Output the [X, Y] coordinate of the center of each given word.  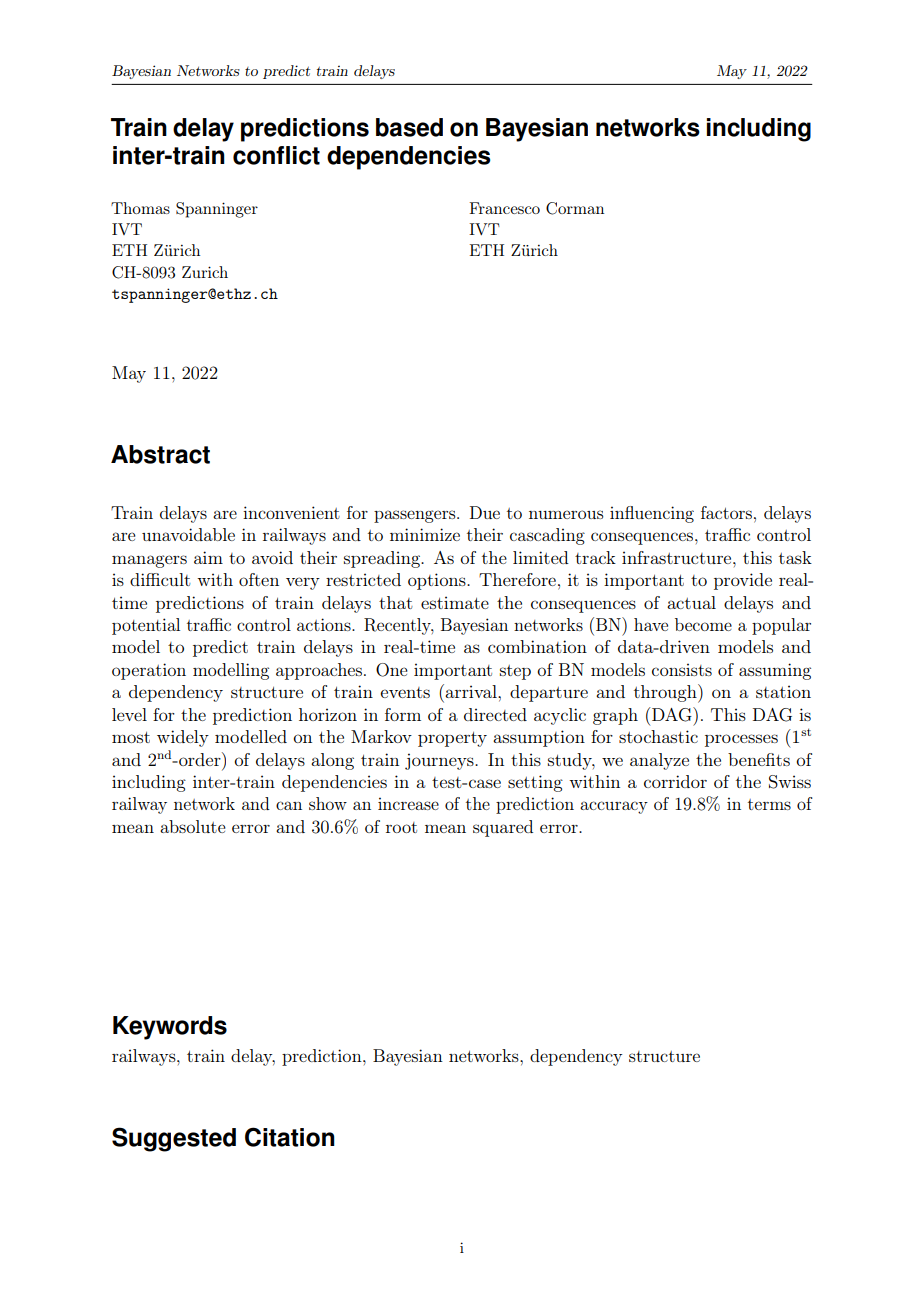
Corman [575, 208]
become [703, 624]
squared [503, 828]
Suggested [174, 1139]
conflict [276, 155]
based [409, 127]
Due [485, 512]
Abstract [160, 454]
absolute [193, 826]
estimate [455, 602]
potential [146, 626]
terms [769, 804]
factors [728, 512]
